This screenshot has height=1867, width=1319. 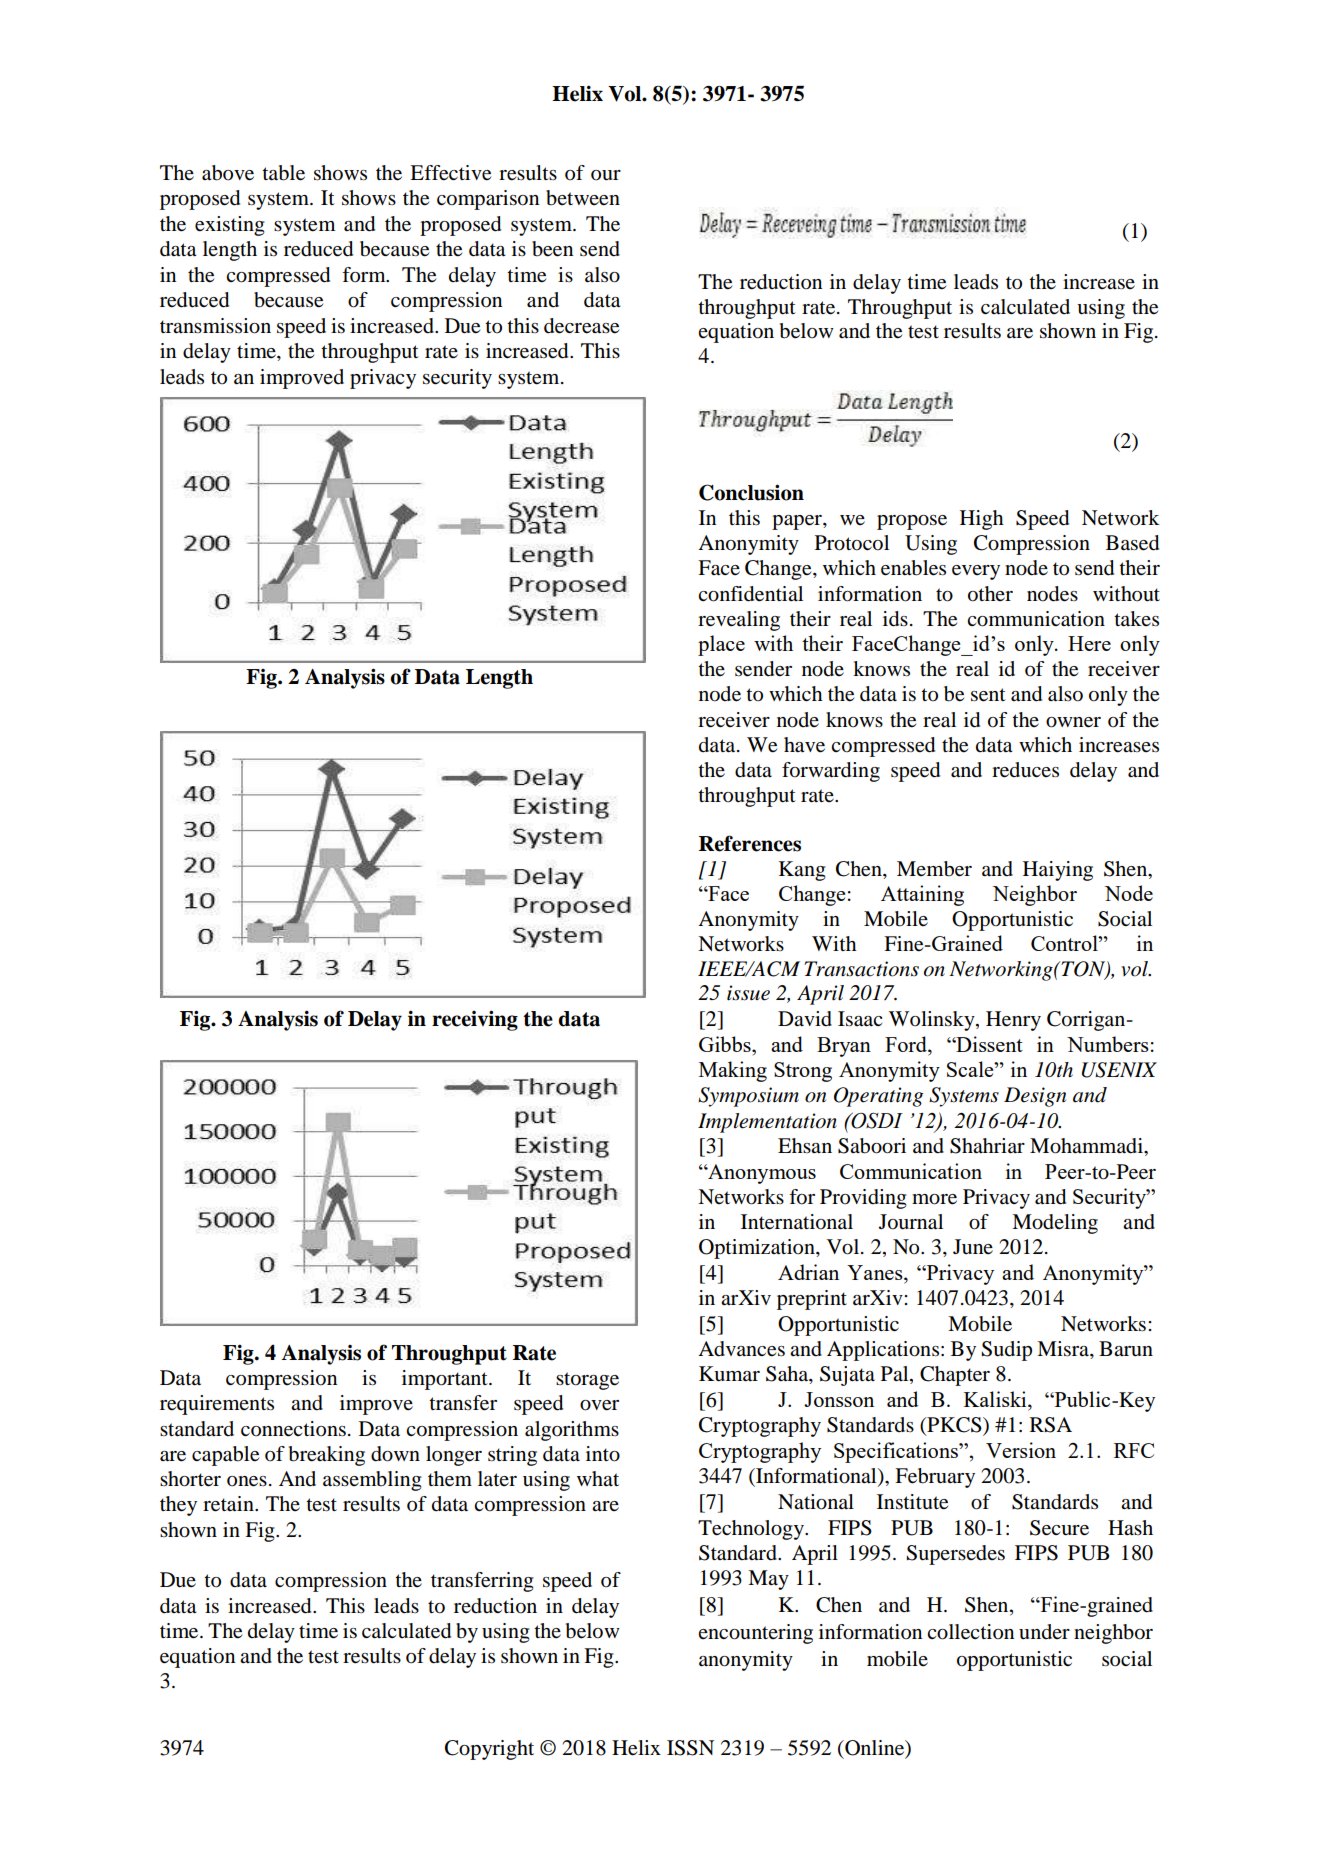 What do you see at coordinates (690, 1748) in the screenshot?
I see `ISSN` at bounding box center [690, 1748].
